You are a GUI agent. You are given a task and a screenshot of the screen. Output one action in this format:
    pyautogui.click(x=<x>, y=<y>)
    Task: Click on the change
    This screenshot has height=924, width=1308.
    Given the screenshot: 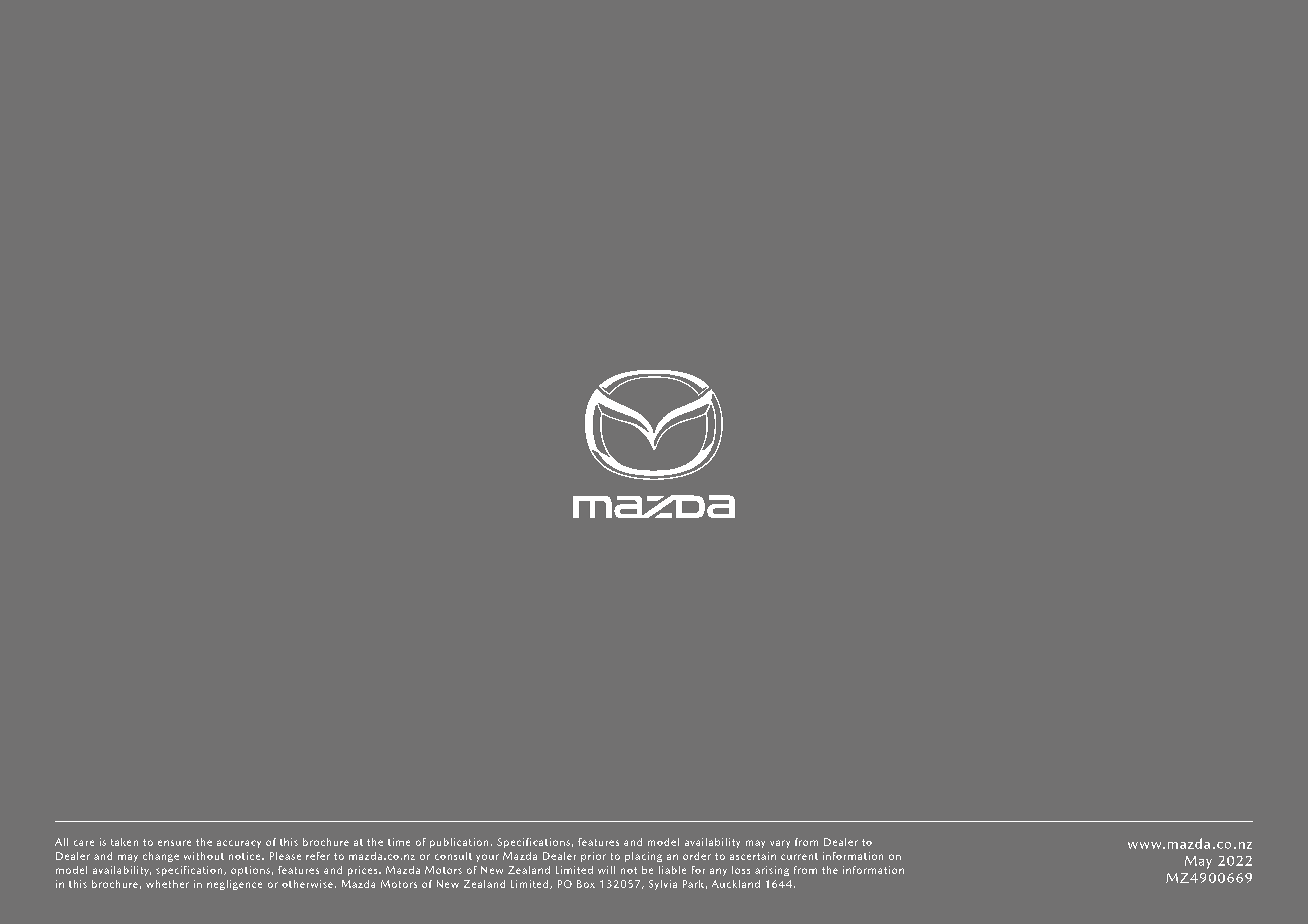 What is the action you would take?
    pyautogui.click(x=161, y=857)
